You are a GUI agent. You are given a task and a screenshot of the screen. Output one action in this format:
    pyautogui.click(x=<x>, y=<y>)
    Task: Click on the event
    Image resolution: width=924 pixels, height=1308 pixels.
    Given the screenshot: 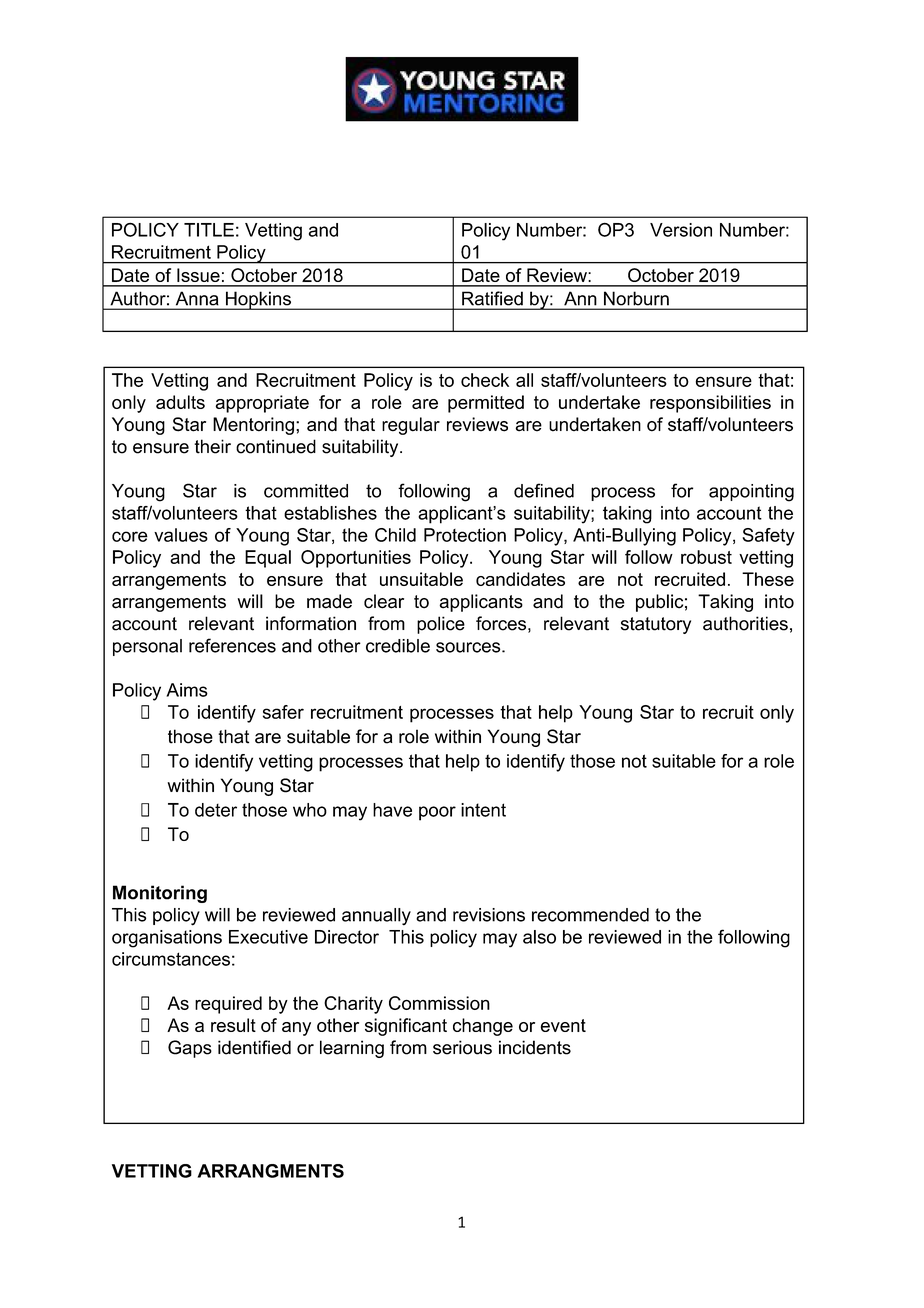 What is the action you would take?
    pyautogui.click(x=563, y=1025)
